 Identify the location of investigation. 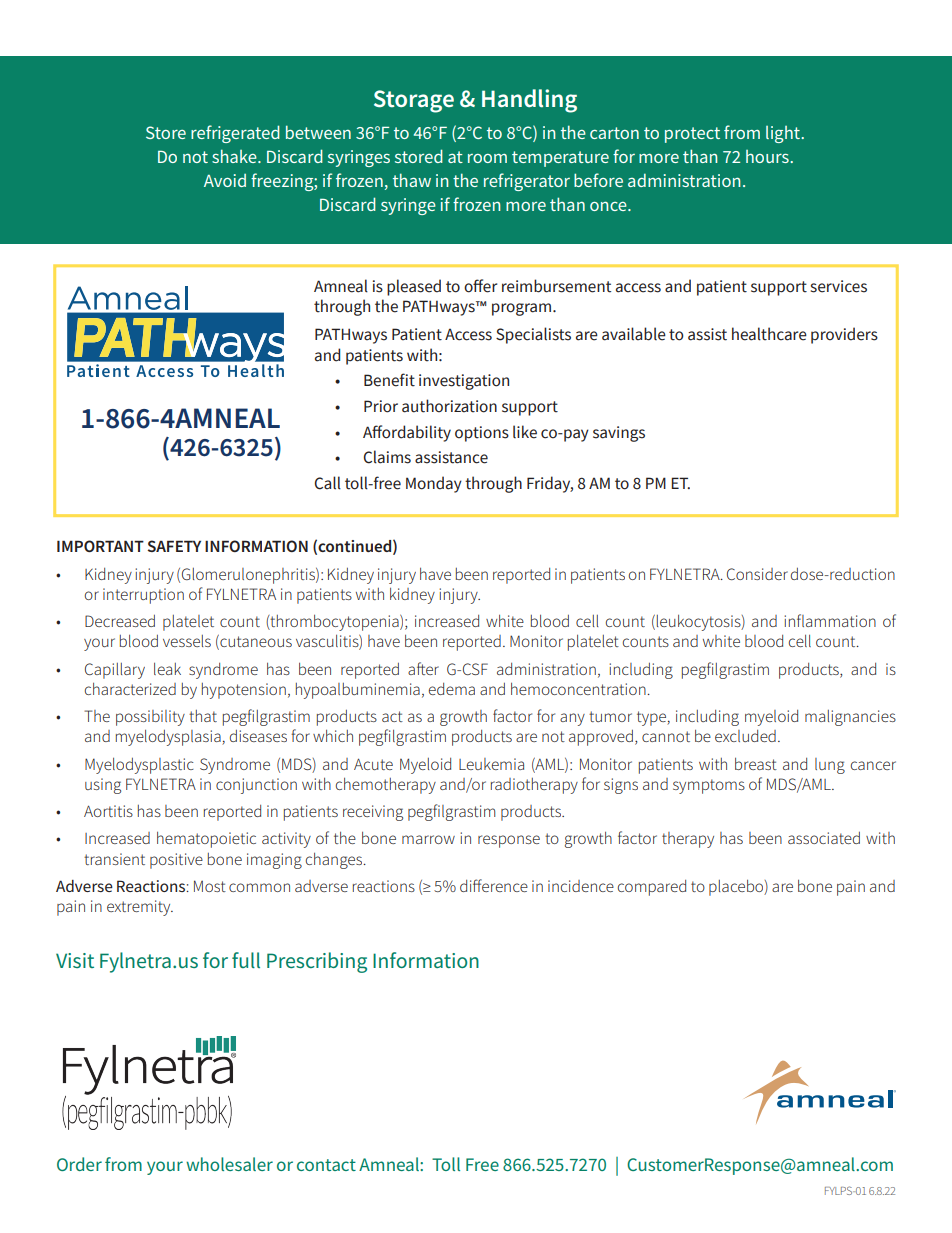
(464, 382).
